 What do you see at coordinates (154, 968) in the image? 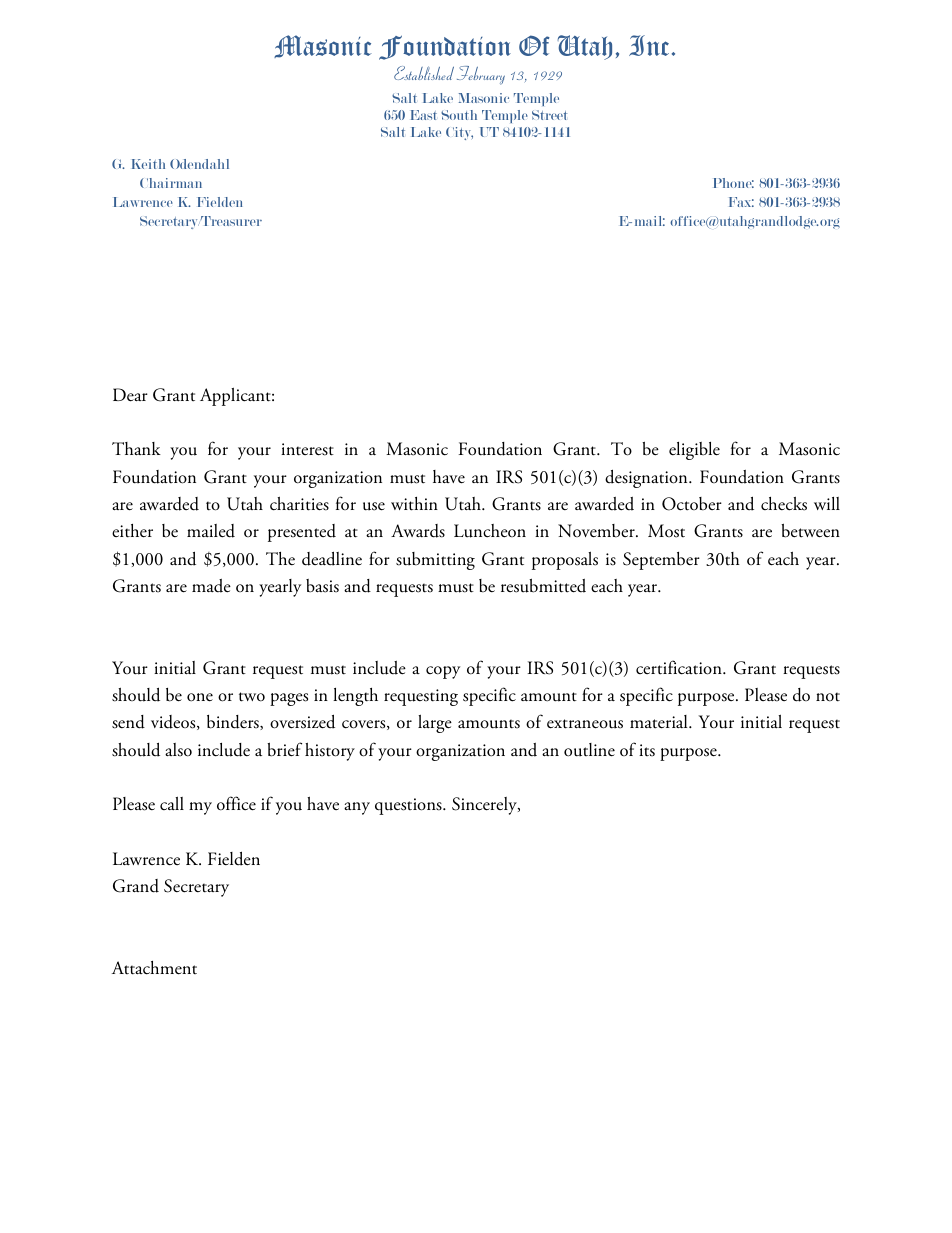
I see `Attachment` at bounding box center [154, 968].
